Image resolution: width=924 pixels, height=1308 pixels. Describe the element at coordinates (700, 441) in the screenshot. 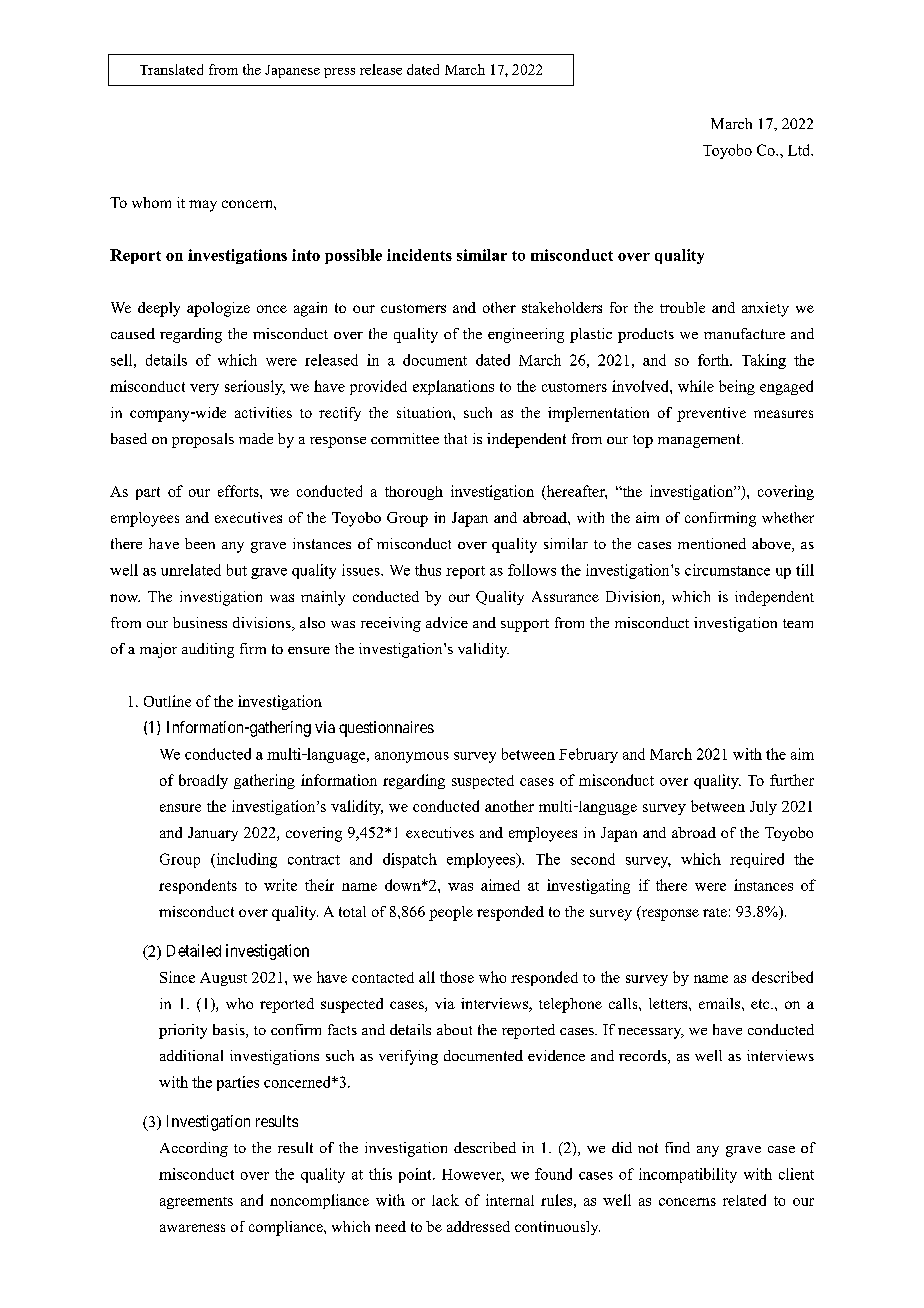

I see `management` at that location.
